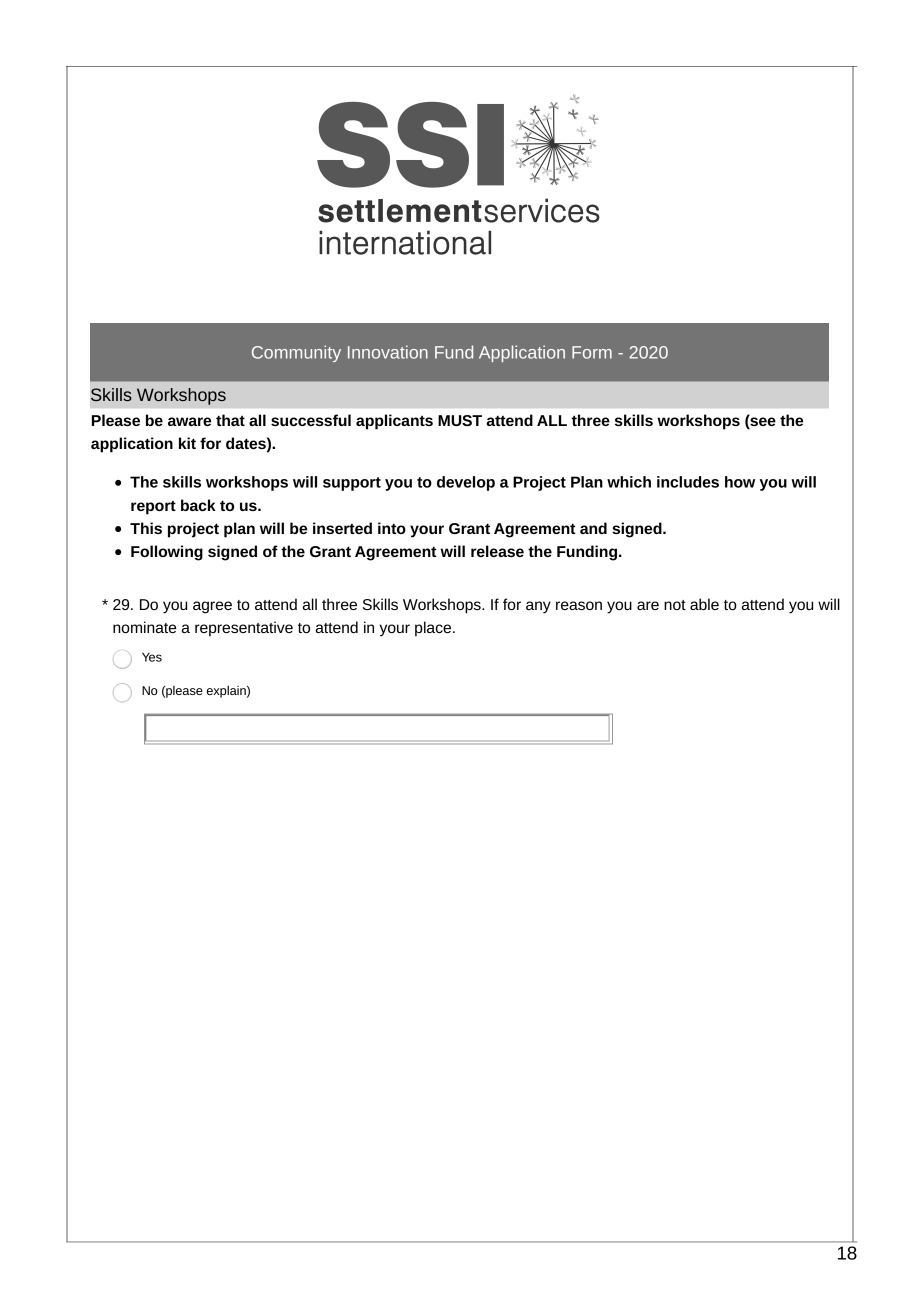 The image size is (924, 1308). Describe the element at coordinates (198, 505) in the document. I see `back` at that location.
